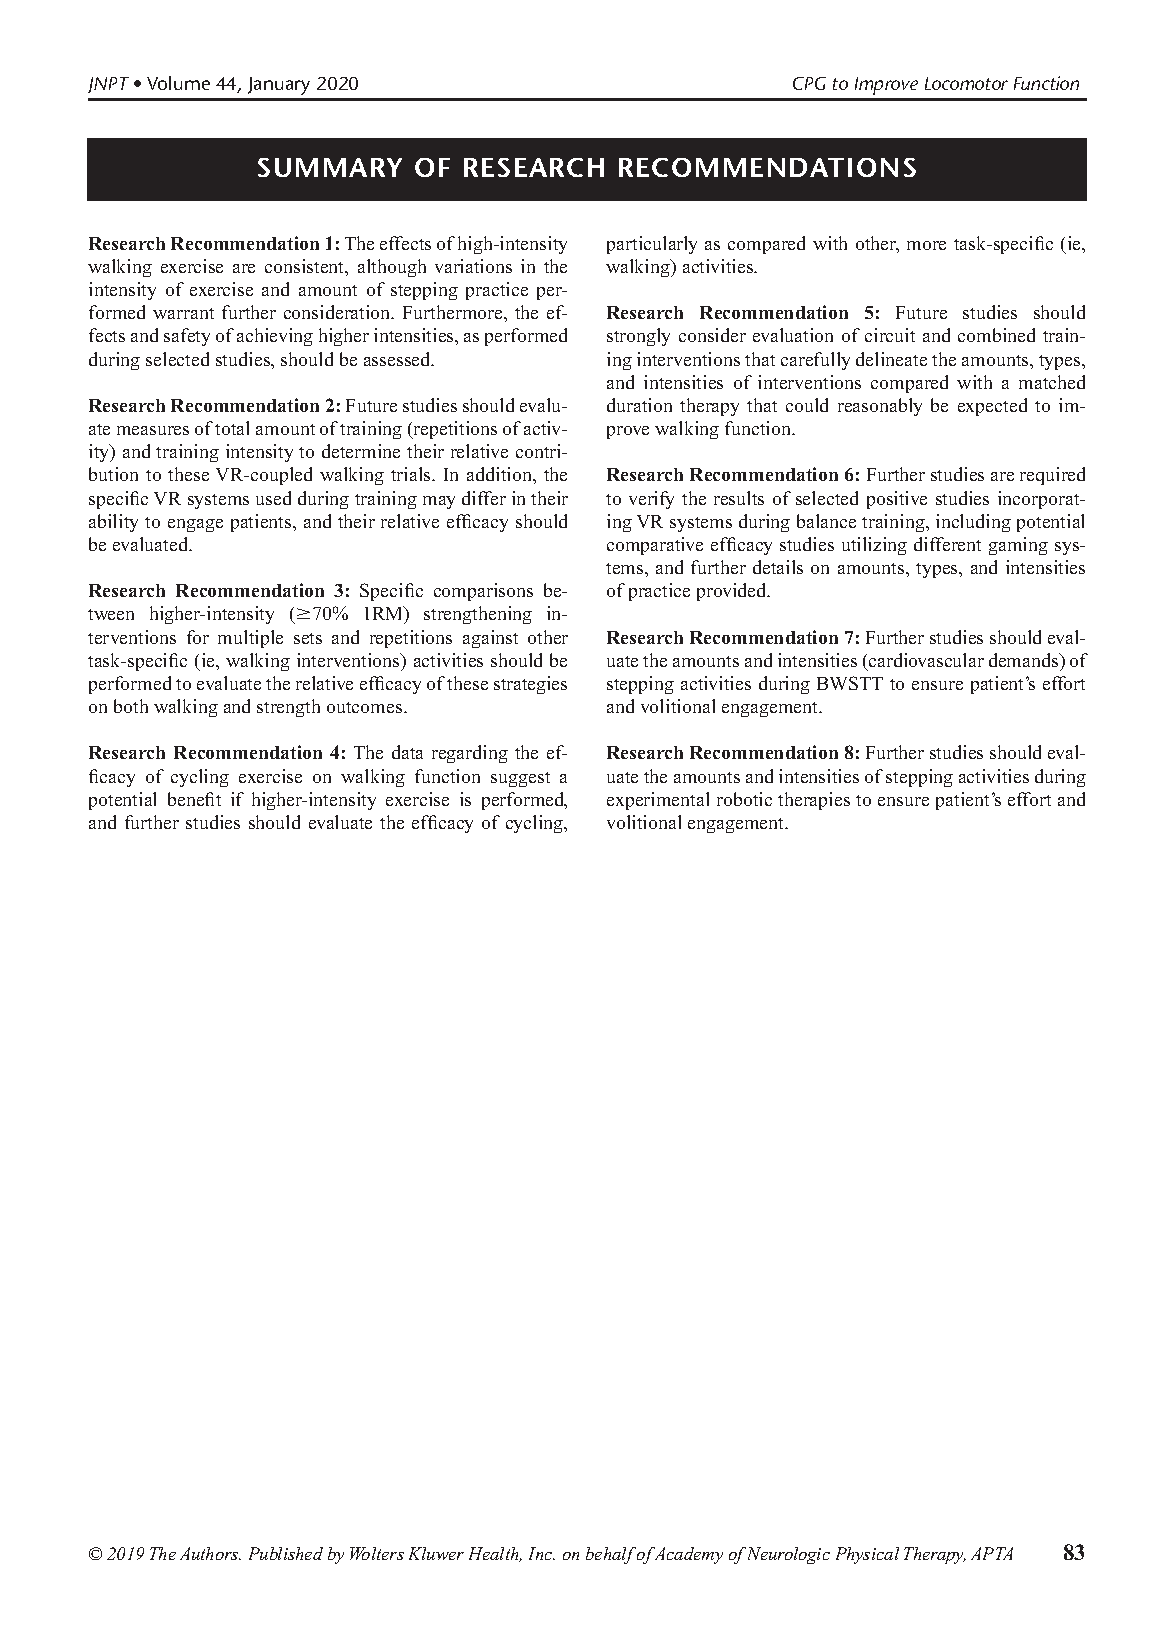 This image has height=1630, width=1175. Describe the element at coordinates (966, 83) in the image. I see `Locomotor` at that location.
